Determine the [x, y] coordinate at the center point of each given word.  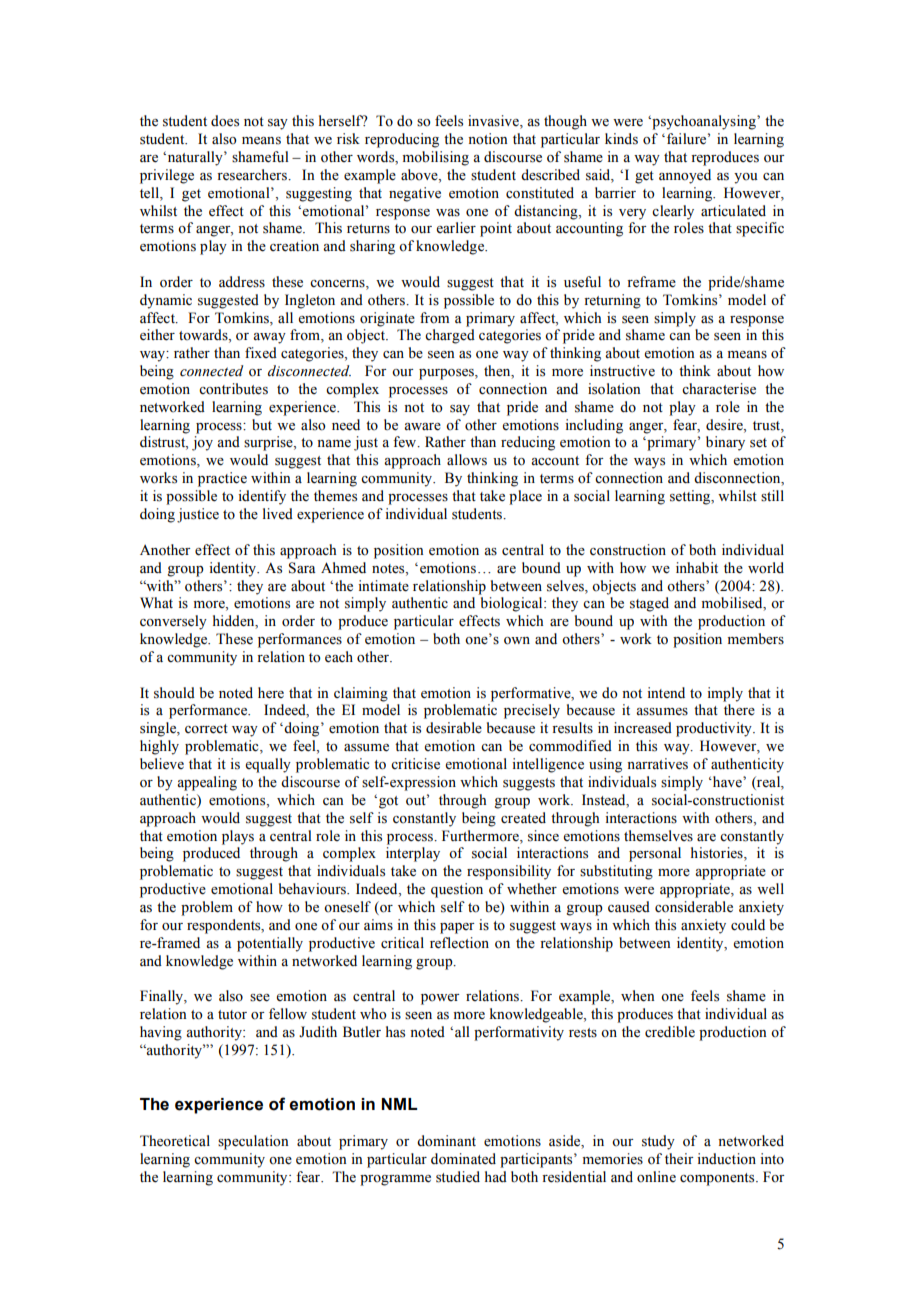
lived [278, 513]
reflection [459, 943]
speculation [253, 1142]
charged [450, 336]
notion [488, 139]
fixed [261, 352]
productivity [715, 729]
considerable [694, 907]
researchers [253, 175]
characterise [719, 389]
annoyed [685, 176]
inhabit [697, 567]
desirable [454, 728]
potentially [270, 944]
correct [206, 729]
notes [389, 569]
